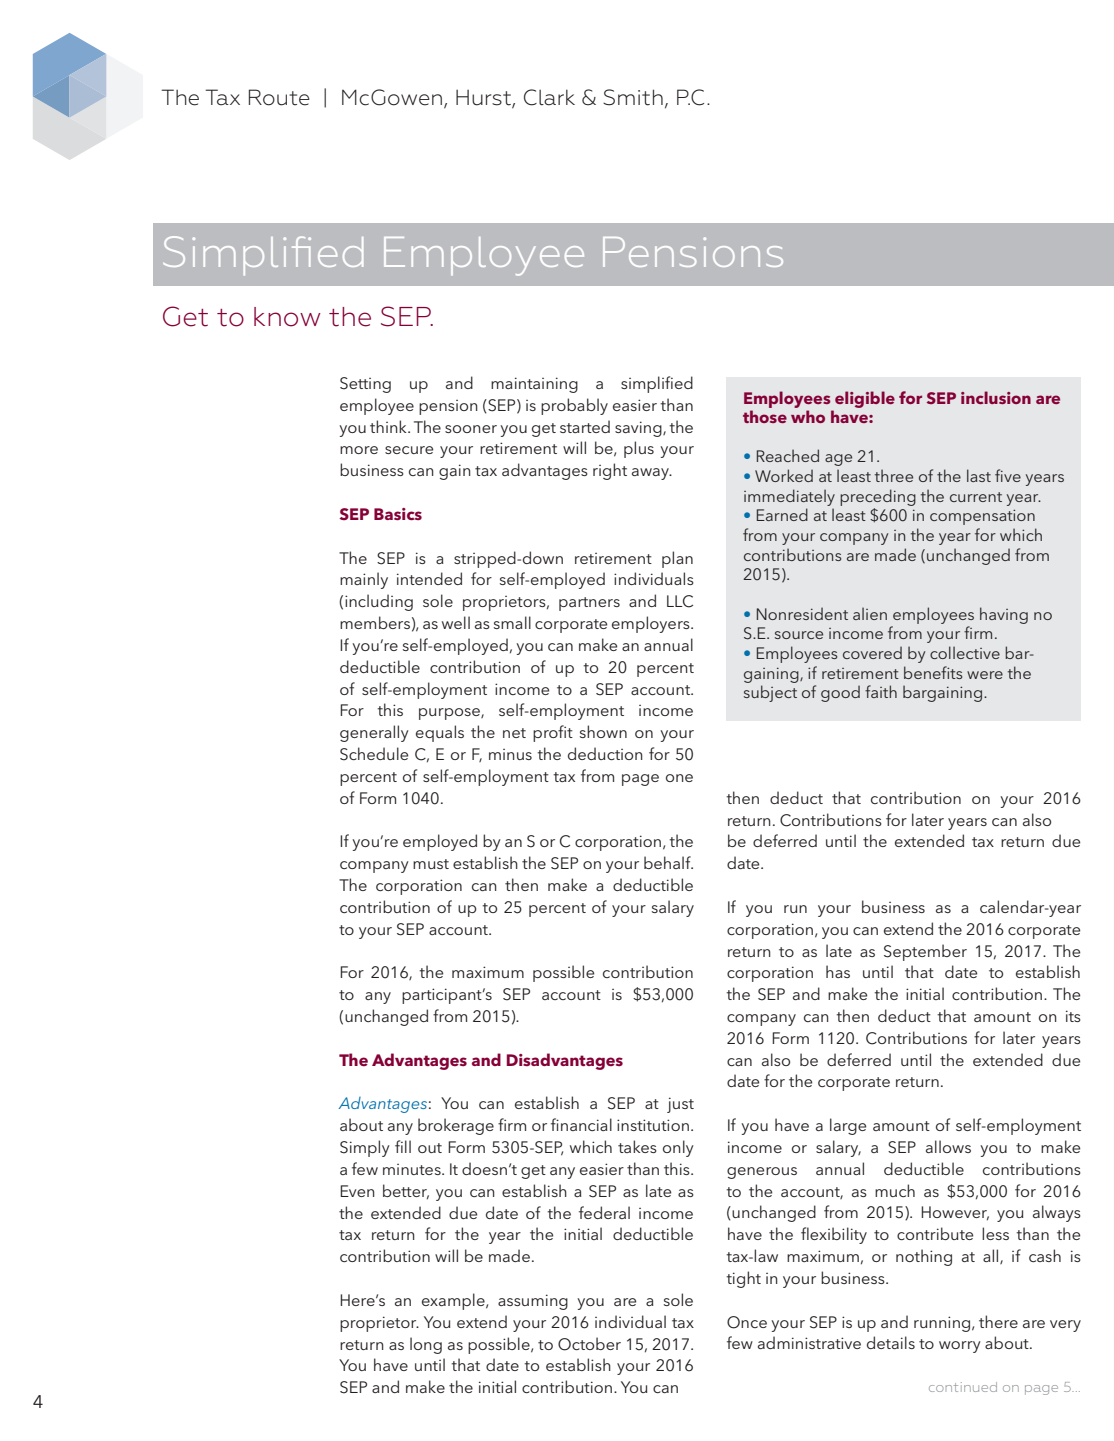 Image resolution: width=1114 pixels, height=1441 pixels. Describe the element at coordinates (996, 397) in the document. I see `inclusion` at that location.
